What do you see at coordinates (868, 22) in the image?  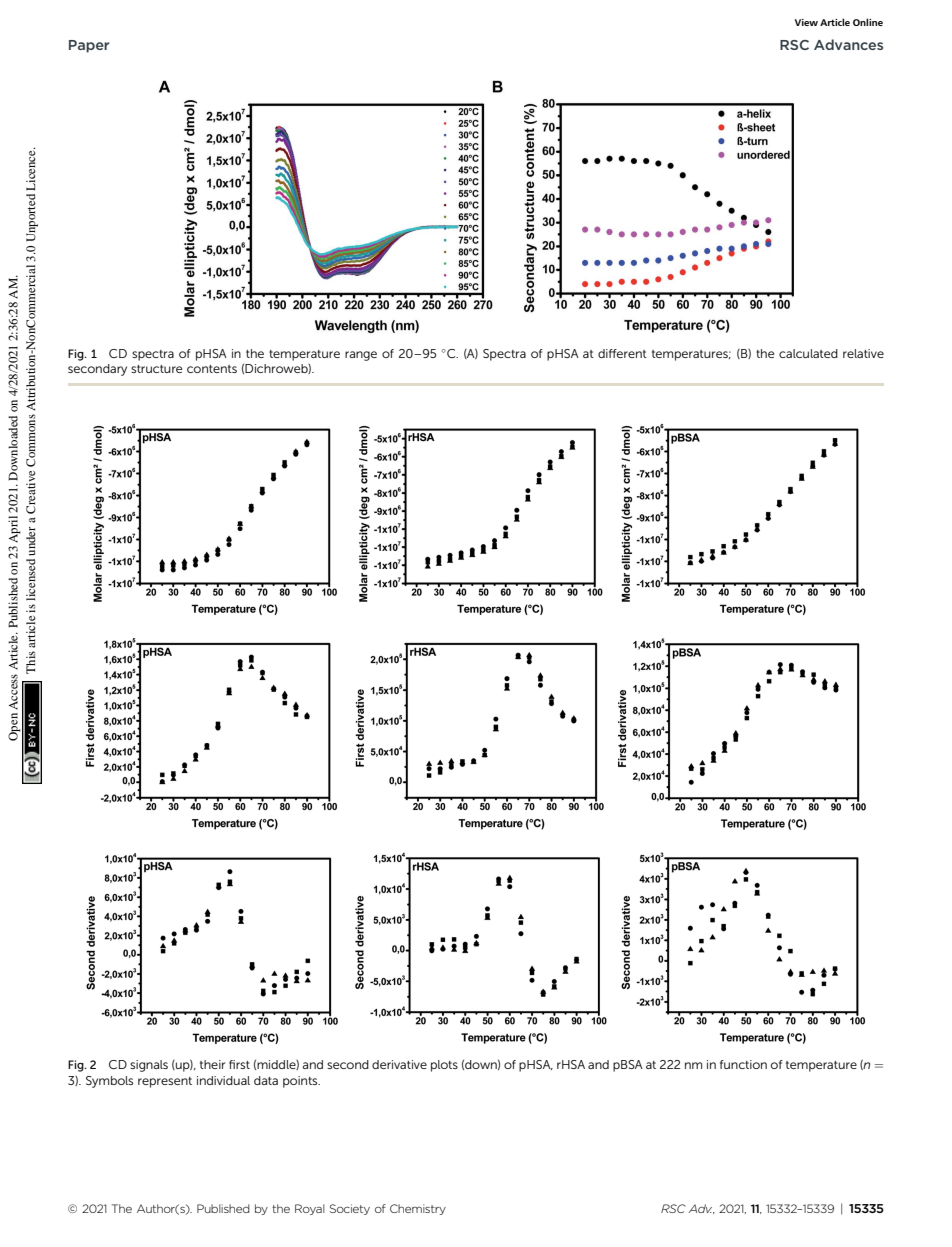 I see `Online` at bounding box center [868, 22].
